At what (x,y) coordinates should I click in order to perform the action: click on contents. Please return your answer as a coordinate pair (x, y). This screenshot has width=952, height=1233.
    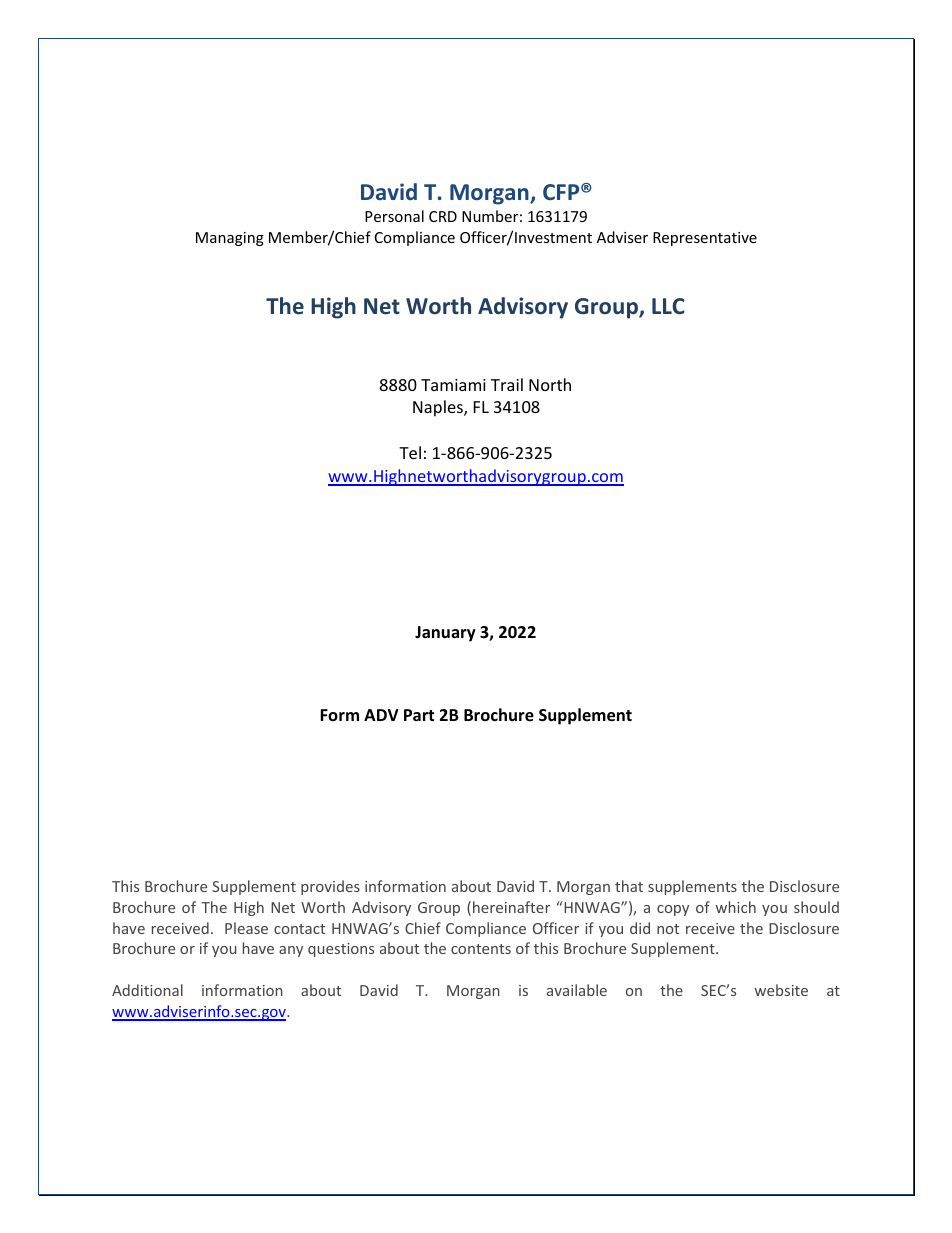
    Looking at the image, I should click on (481, 949).
